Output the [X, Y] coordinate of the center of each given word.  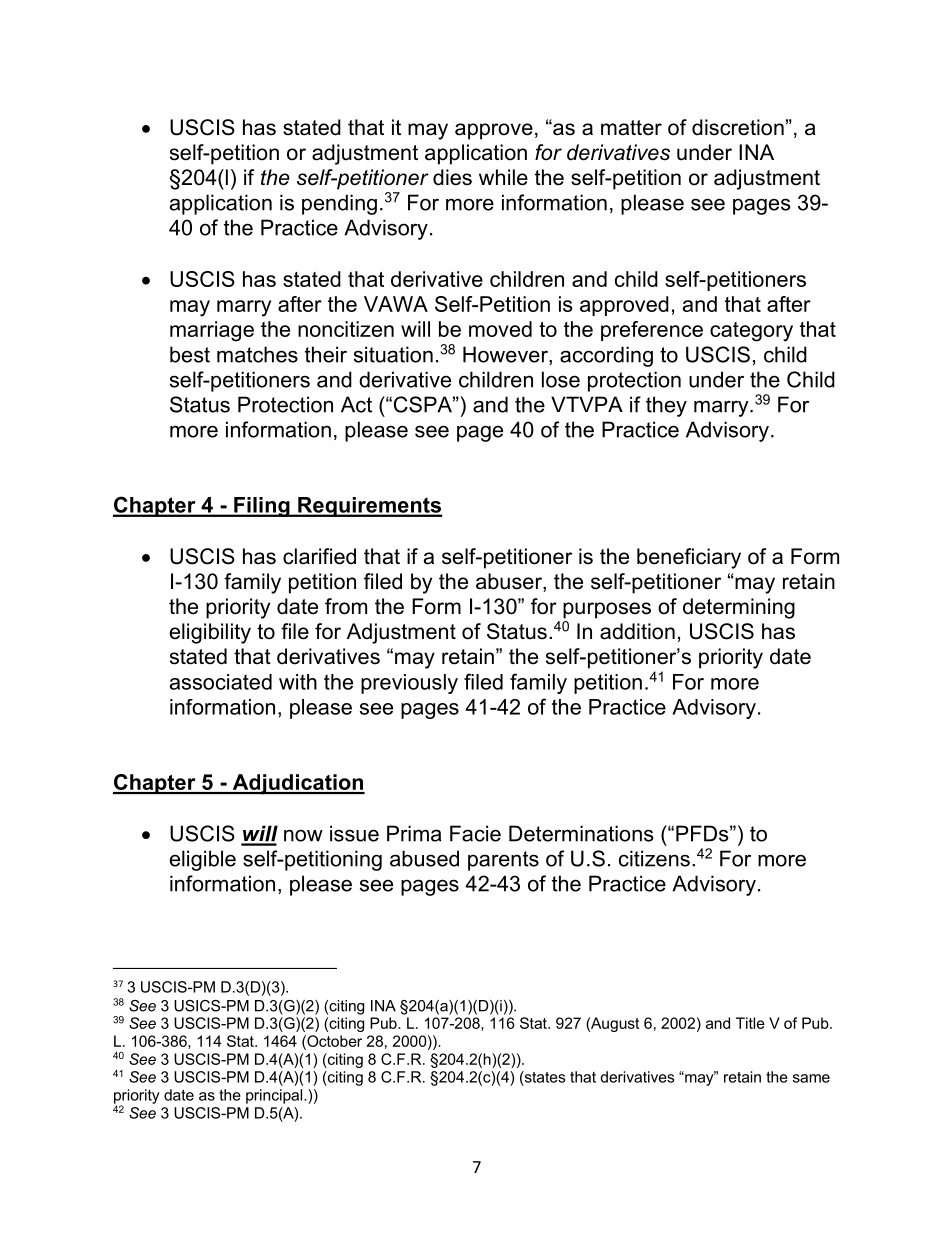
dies [452, 177]
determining [739, 608]
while [503, 177]
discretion [738, 127]
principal [275, 1096]
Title [750, 1023]
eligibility [210, 633]
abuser [510, 582]
